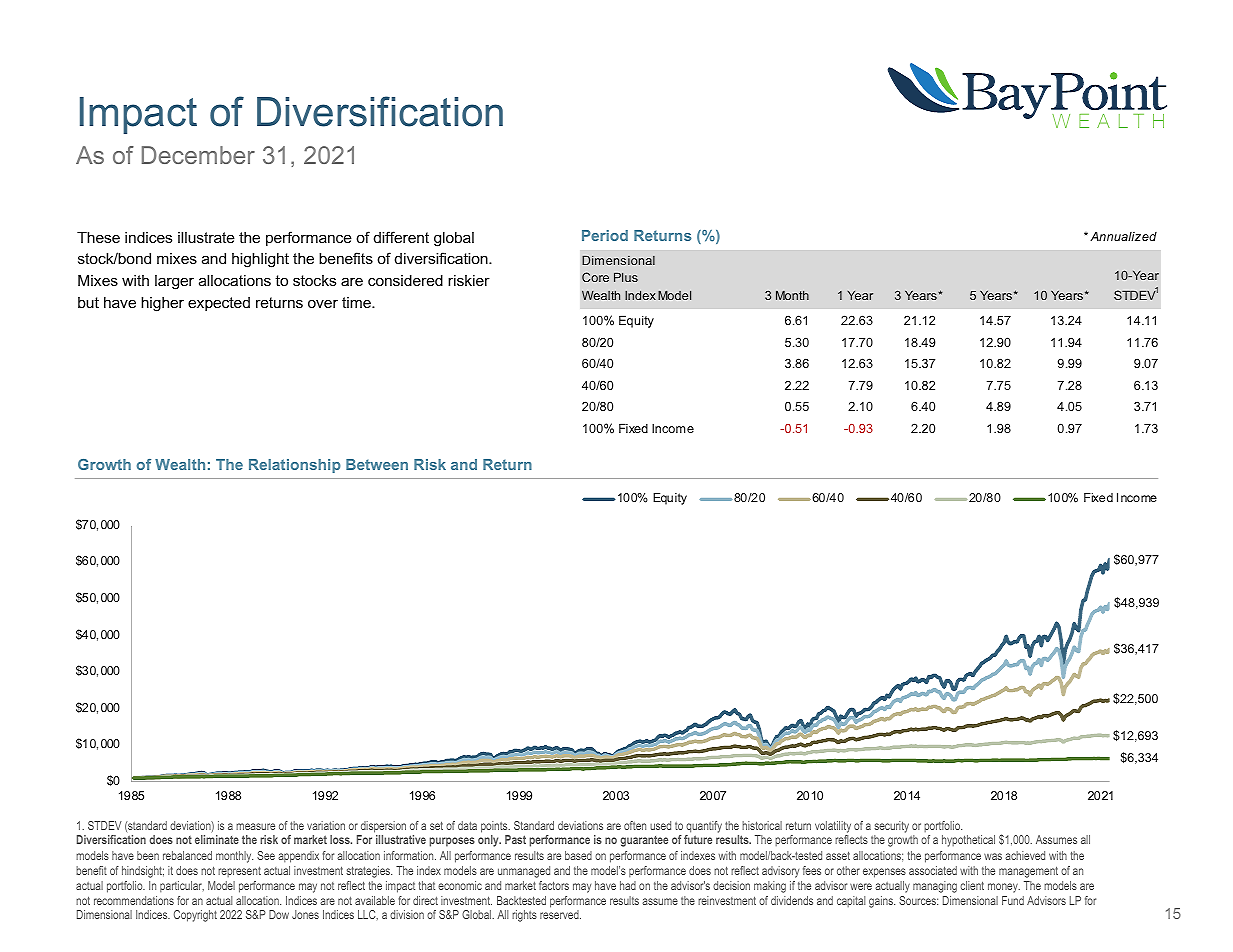 The image size is (1233, 952). I want to click on Core, so click(595, 277).
